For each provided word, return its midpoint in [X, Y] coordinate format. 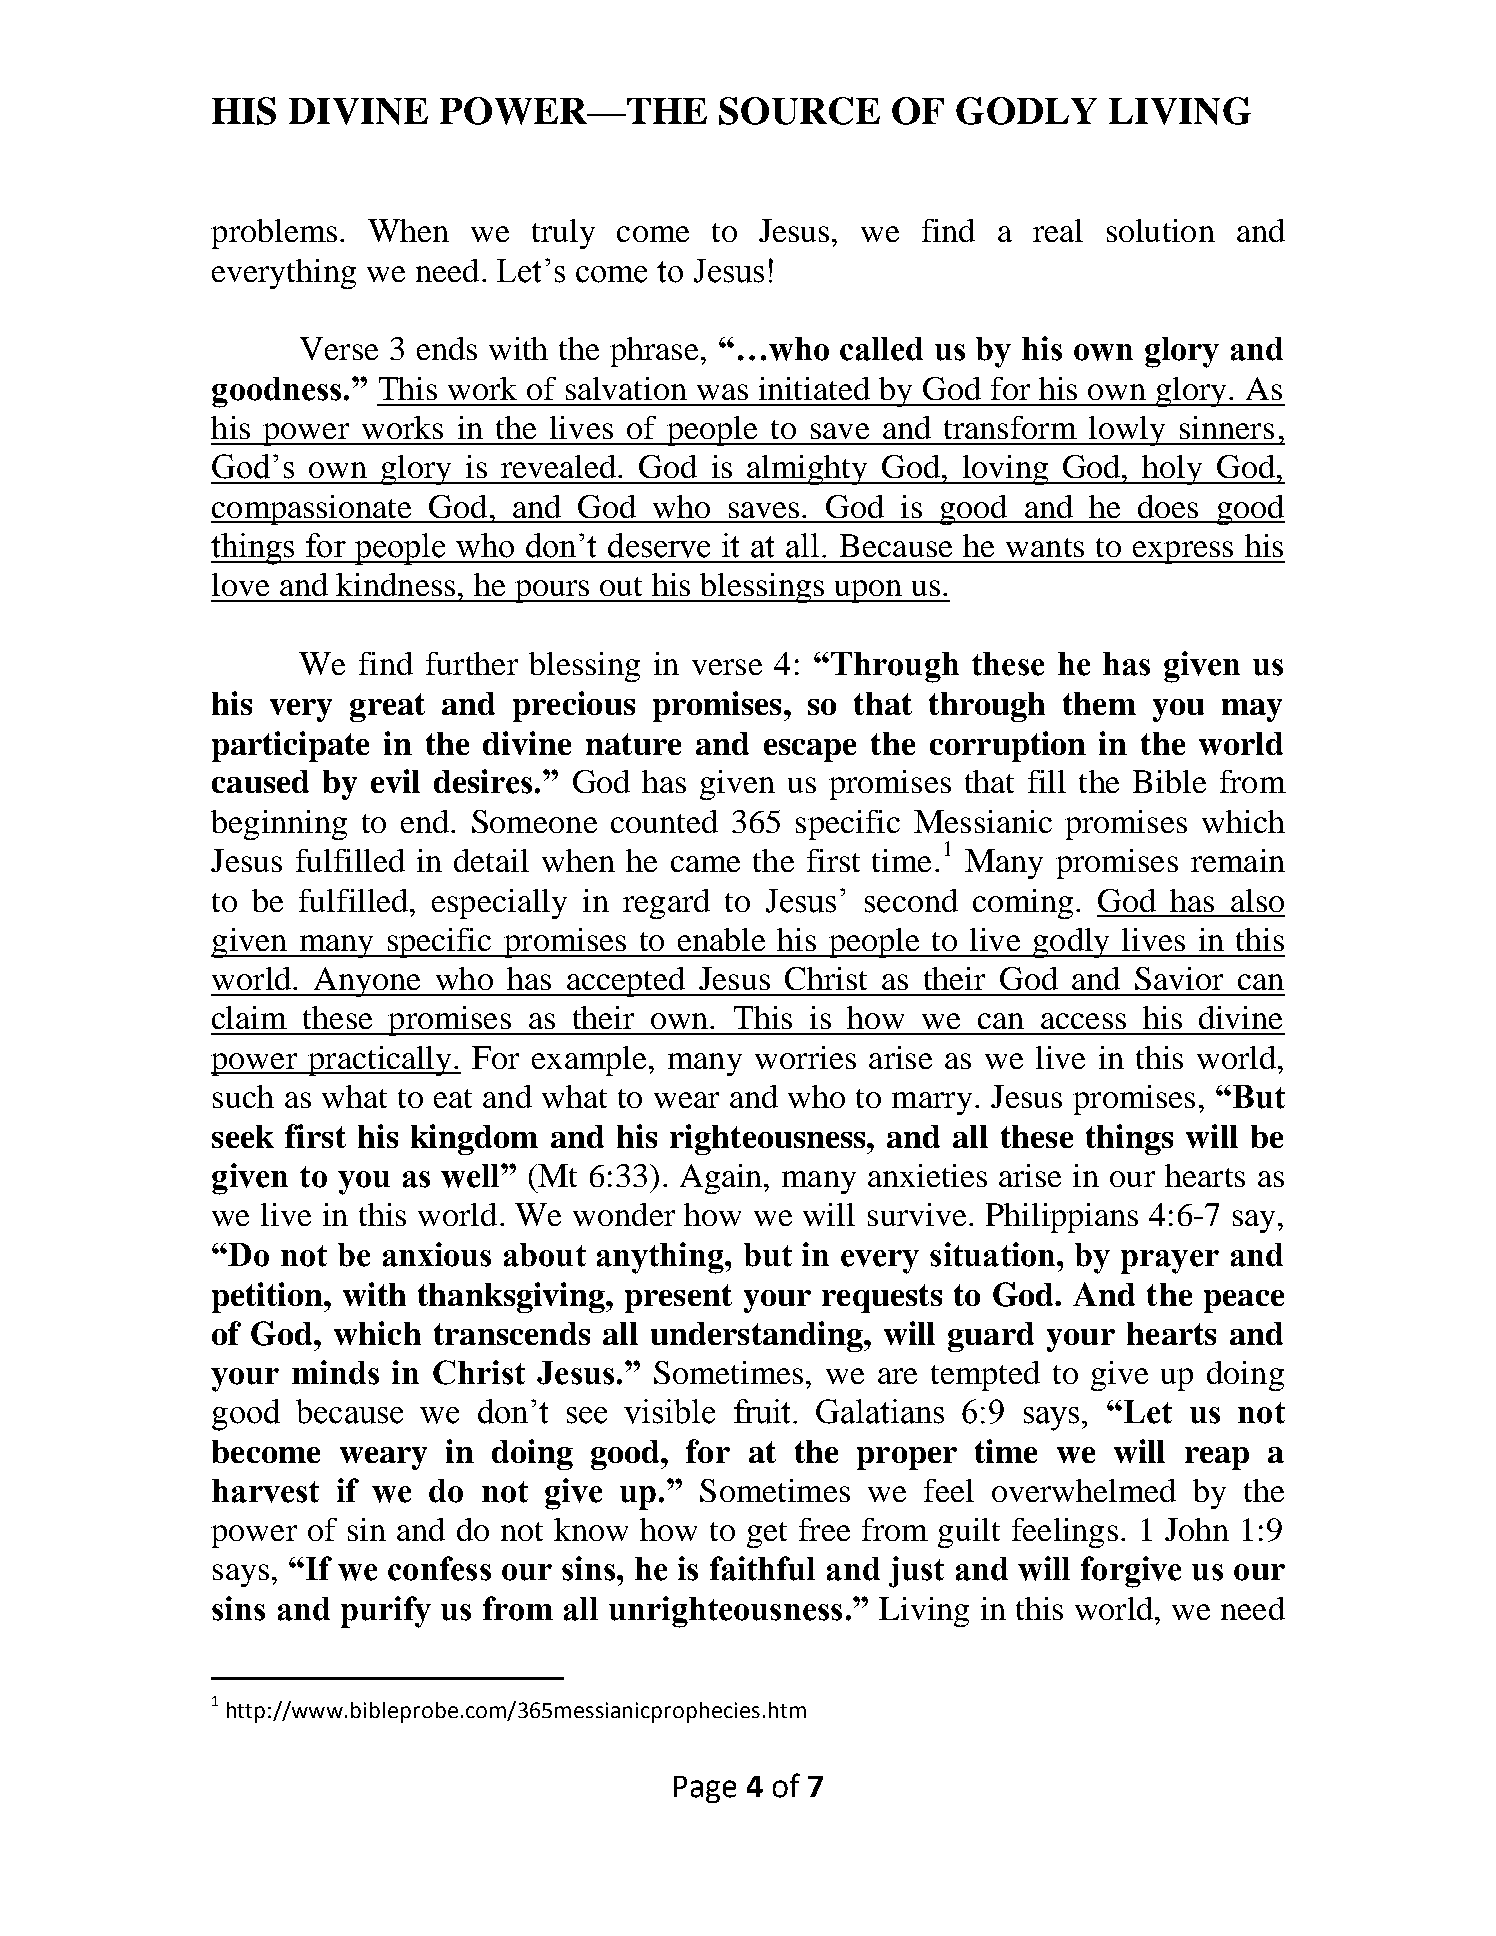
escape [810, 750]
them [1099, 703]
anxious [437, 1254]
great [387, 707]
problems [274, 234]
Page [705, 1789]
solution [1161, 230]
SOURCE [799, 111]
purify [386, 1612]
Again [722, 1179]
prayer [1170, 1262]
